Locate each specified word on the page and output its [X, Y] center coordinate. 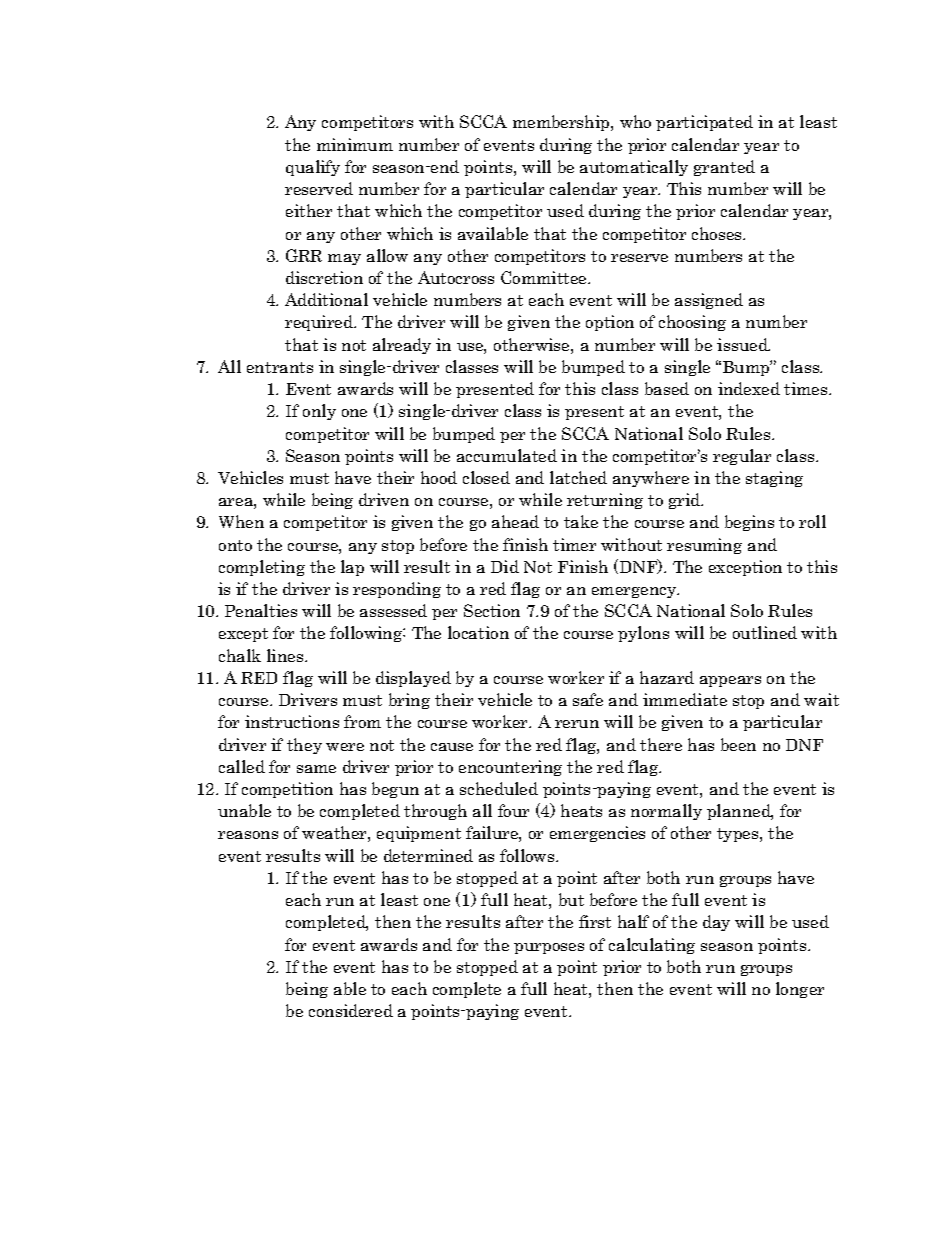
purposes [549, 948]
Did [505, 566]
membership [562, 123]
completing [262, 568]
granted [724, 168]
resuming [704, 546]
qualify [313, 168]
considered [351, 1010]
